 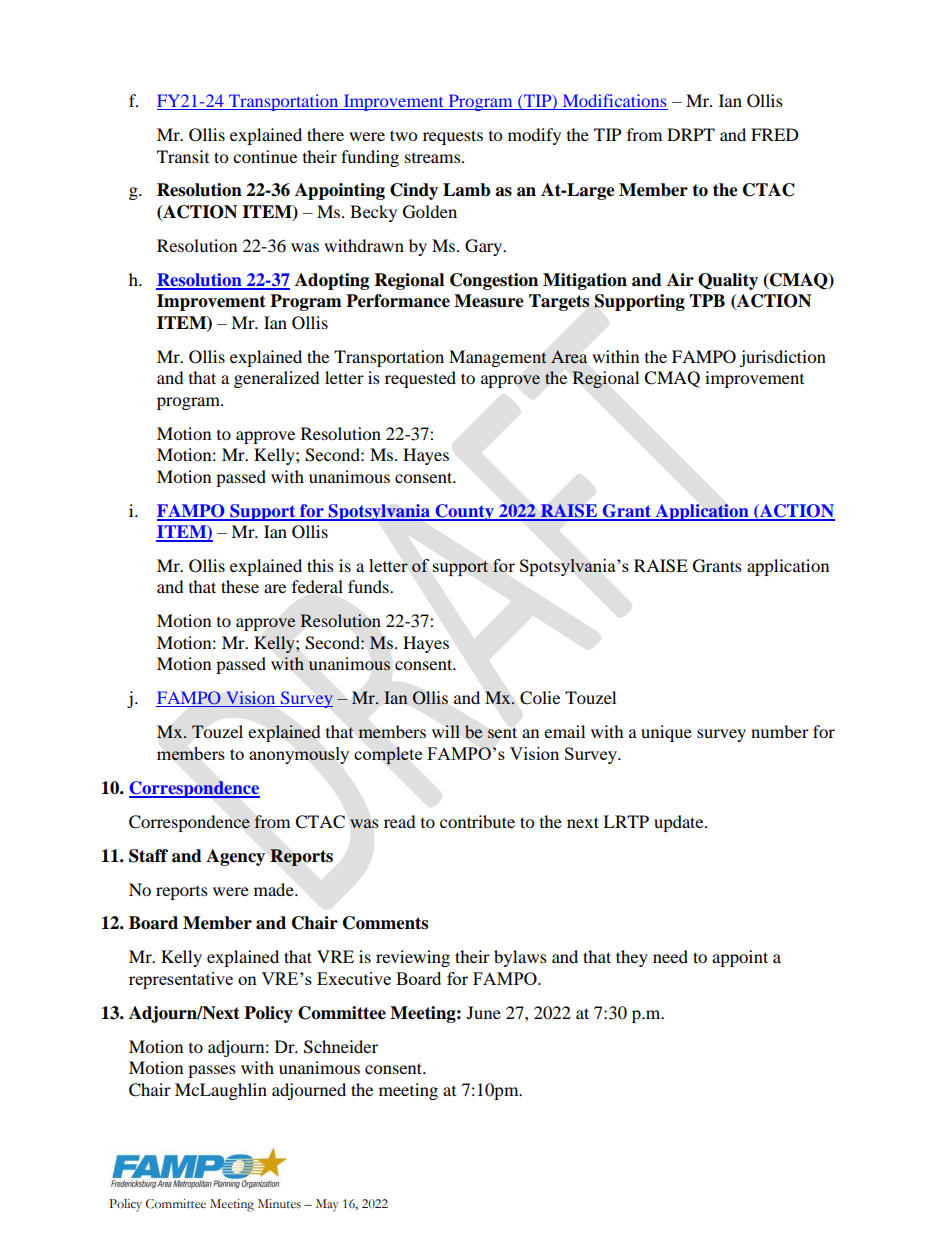 I want to click on unique, so click(x=666, y=733).
